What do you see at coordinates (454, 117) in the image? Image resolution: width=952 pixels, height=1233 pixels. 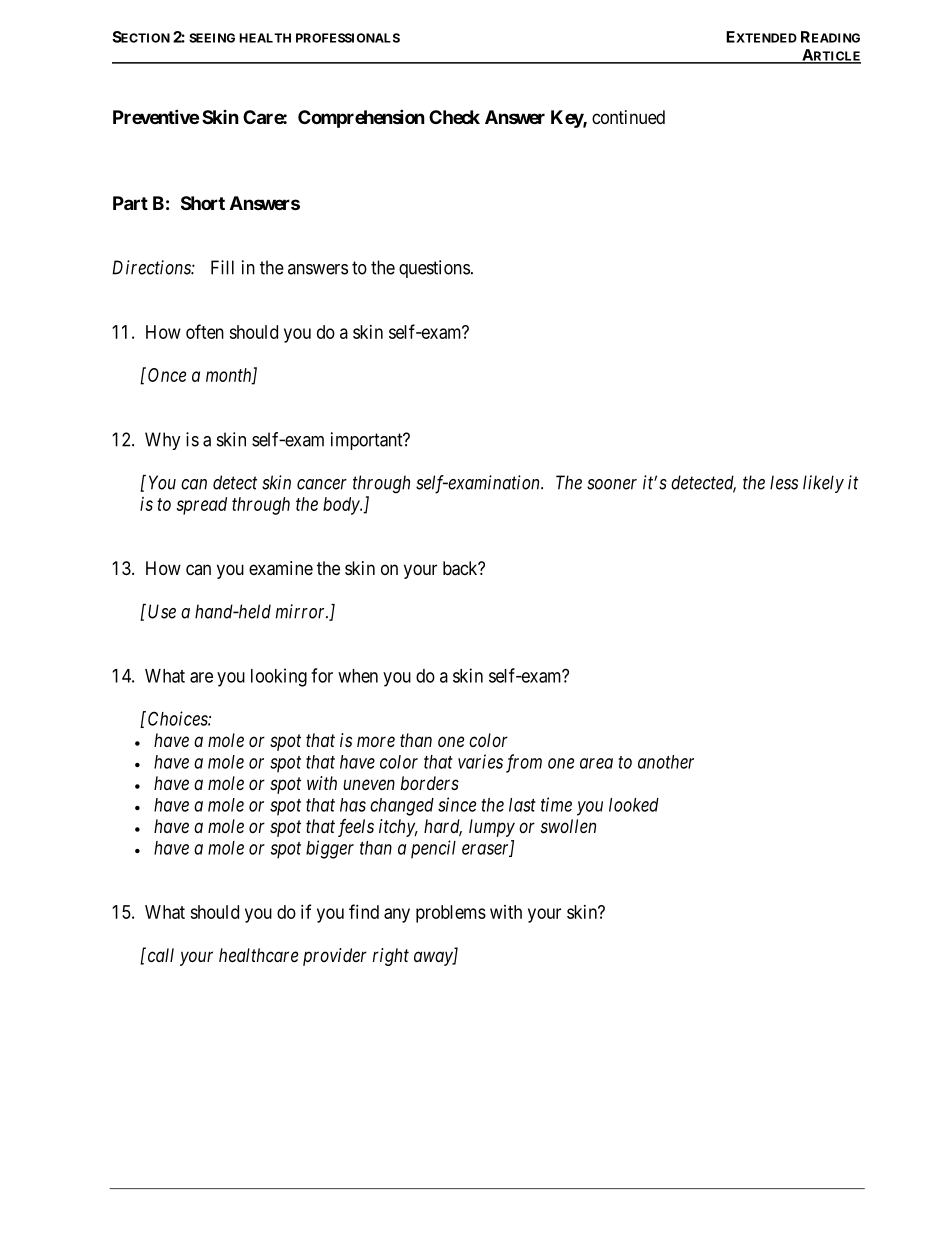 I see `Check` at bounding box center [454, 117].
